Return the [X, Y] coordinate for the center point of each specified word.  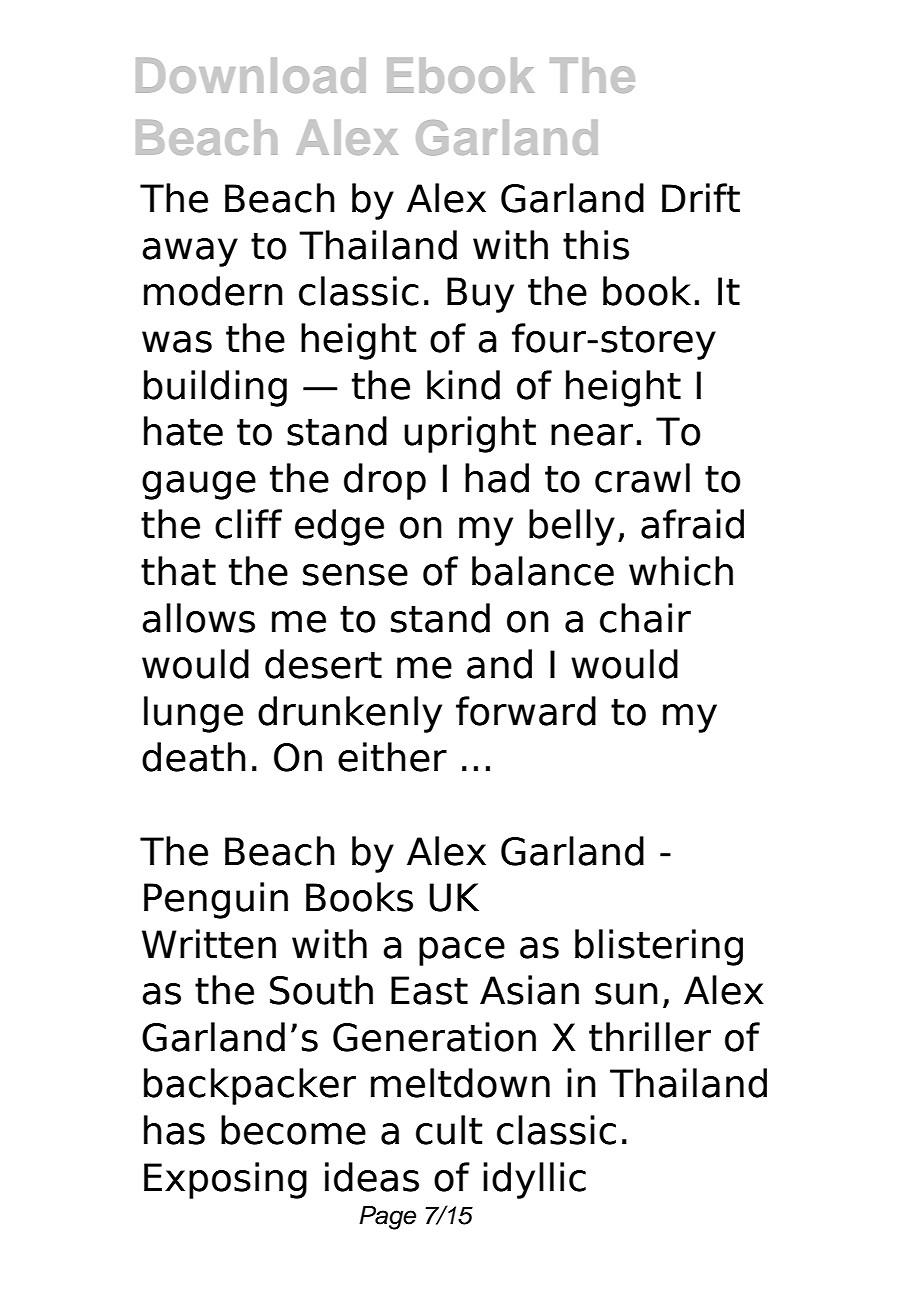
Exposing [225, 1180]
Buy [480, 295]
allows [198, 618]
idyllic [534, 1180]
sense [355, 575]
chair [645, 618]
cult [449, 1130]
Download [251, 75]
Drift [701, 197]
